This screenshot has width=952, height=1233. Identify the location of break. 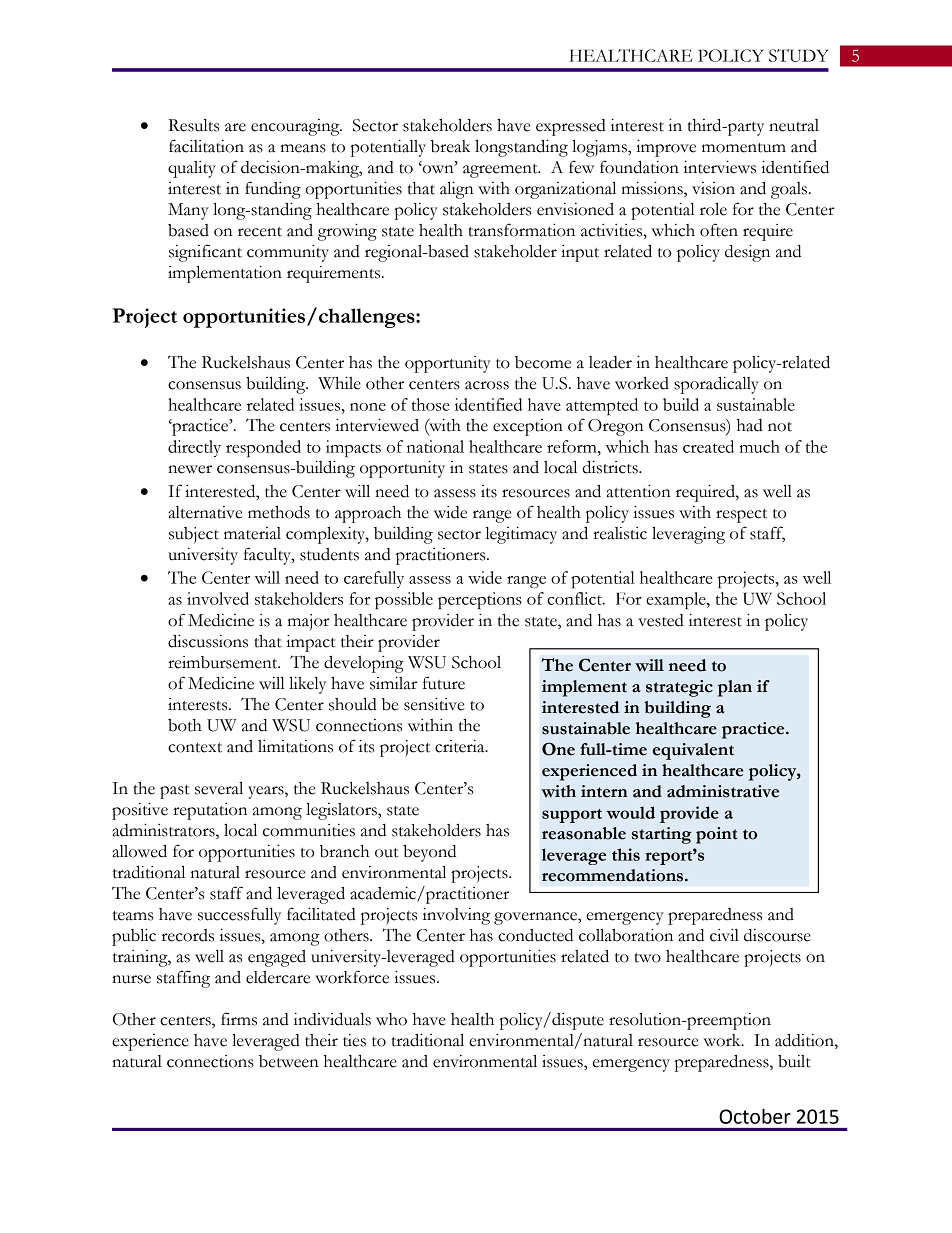
(450, 146).
